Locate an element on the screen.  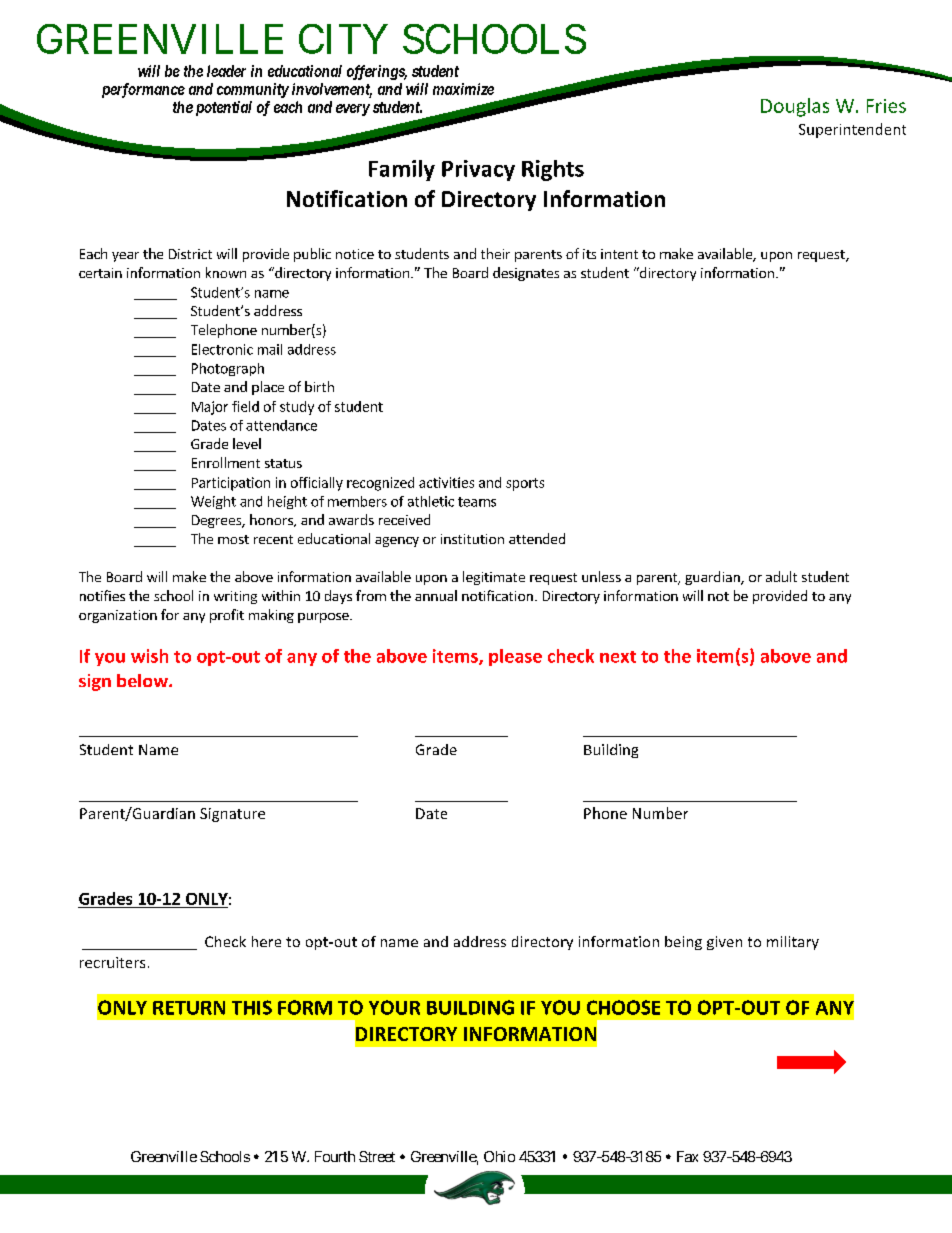
sports is located at coordinates (525, 484).
